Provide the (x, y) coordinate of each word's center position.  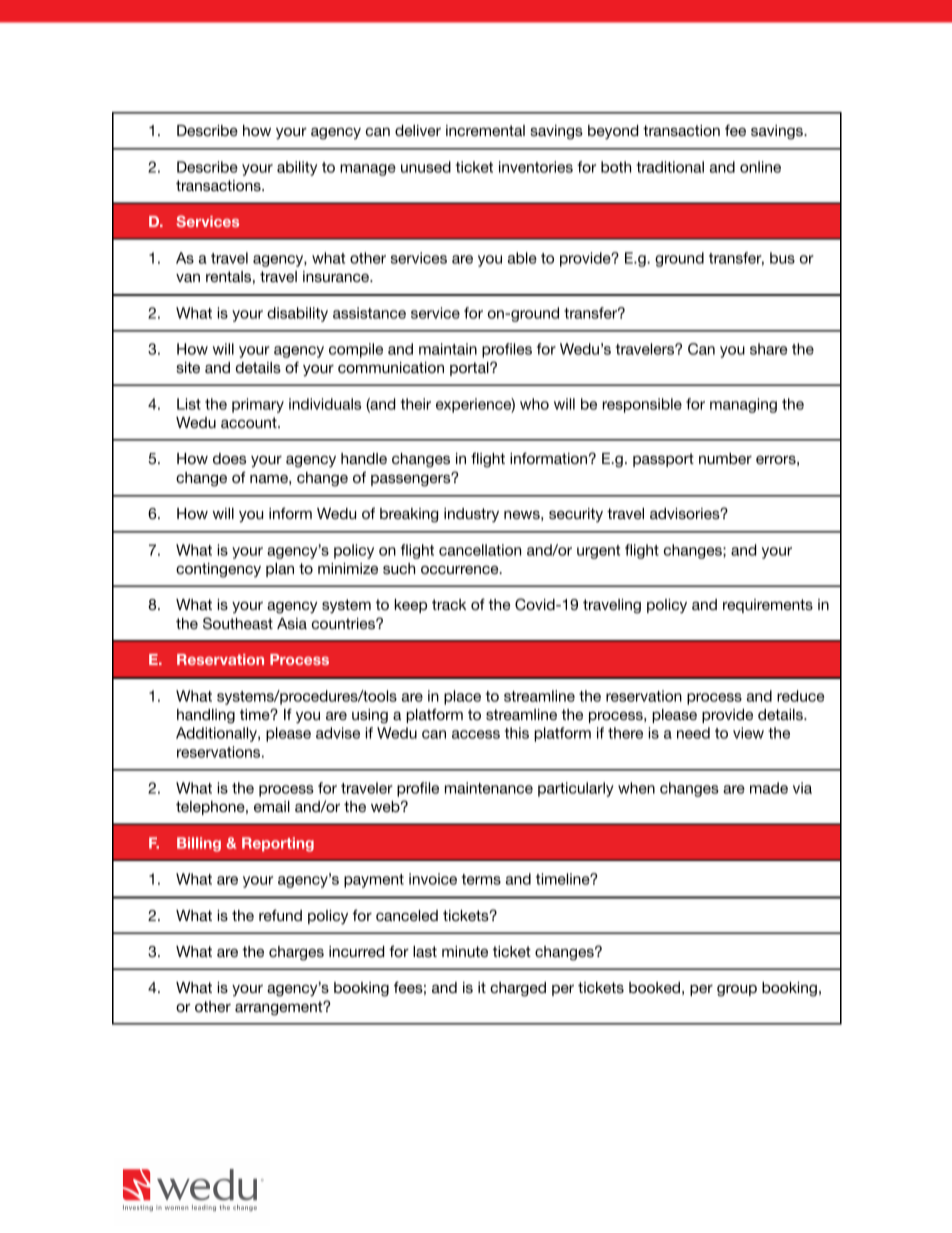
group (737, 990)
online (760, 167)
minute (465, 951)
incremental (485, 130)
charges (296, 953)
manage (368, 170)
